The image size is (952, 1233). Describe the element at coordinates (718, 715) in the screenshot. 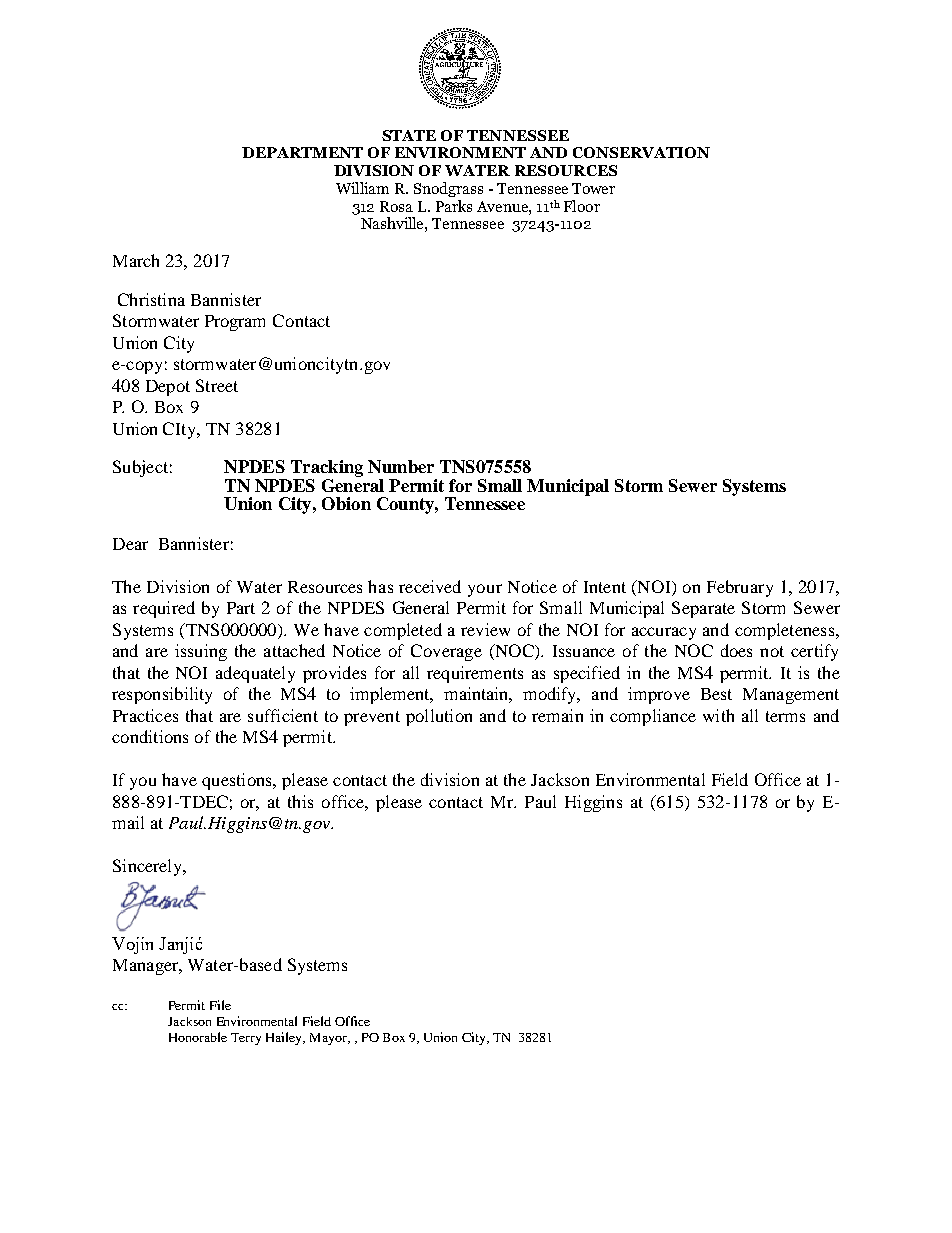

I see `with` at that location.
